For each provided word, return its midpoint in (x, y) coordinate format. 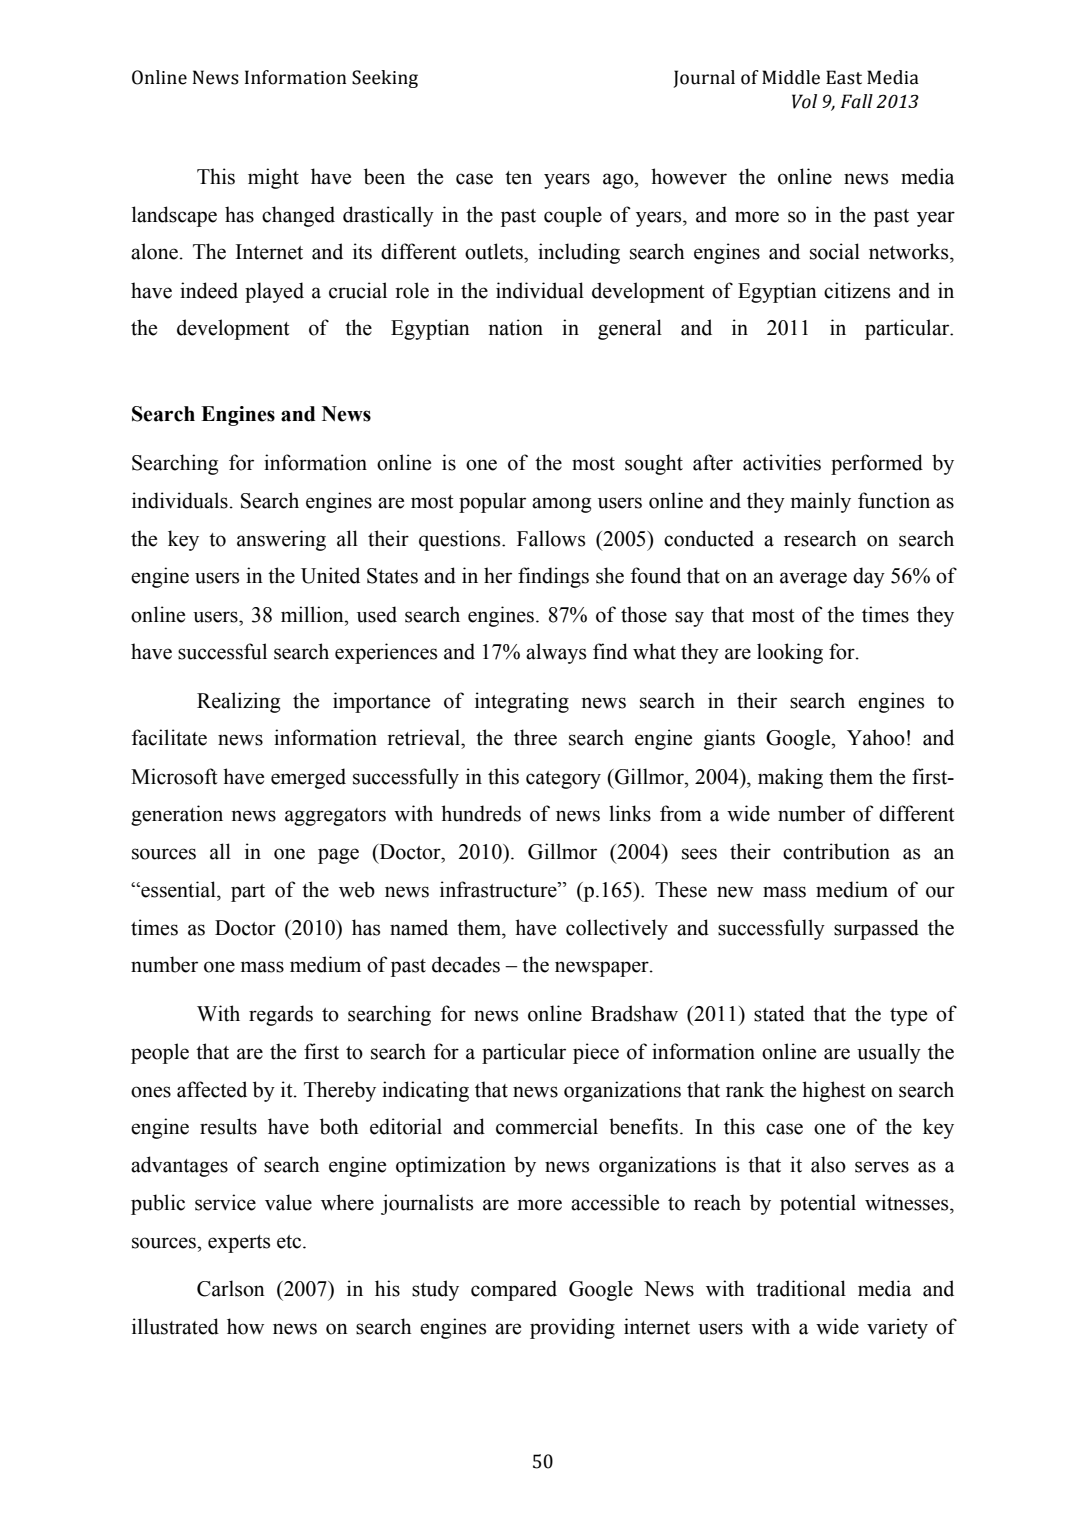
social (835, 251)
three (535, 737)
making (790, 778)
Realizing (238, 702)
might (273, 178)
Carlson (231, 1288)
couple (573, 216)
